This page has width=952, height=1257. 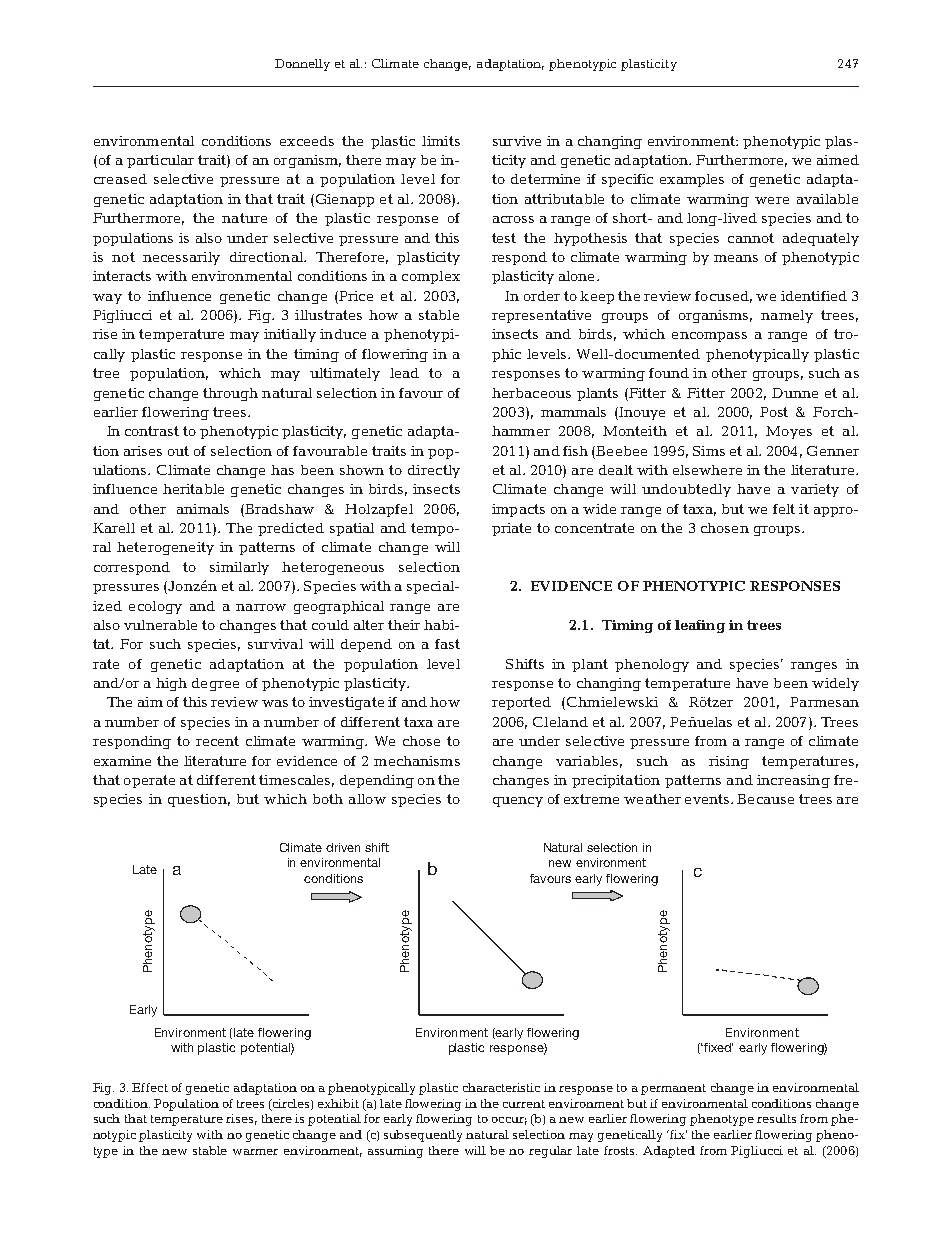 I want to click on Post, so click(x=774, y=412).
